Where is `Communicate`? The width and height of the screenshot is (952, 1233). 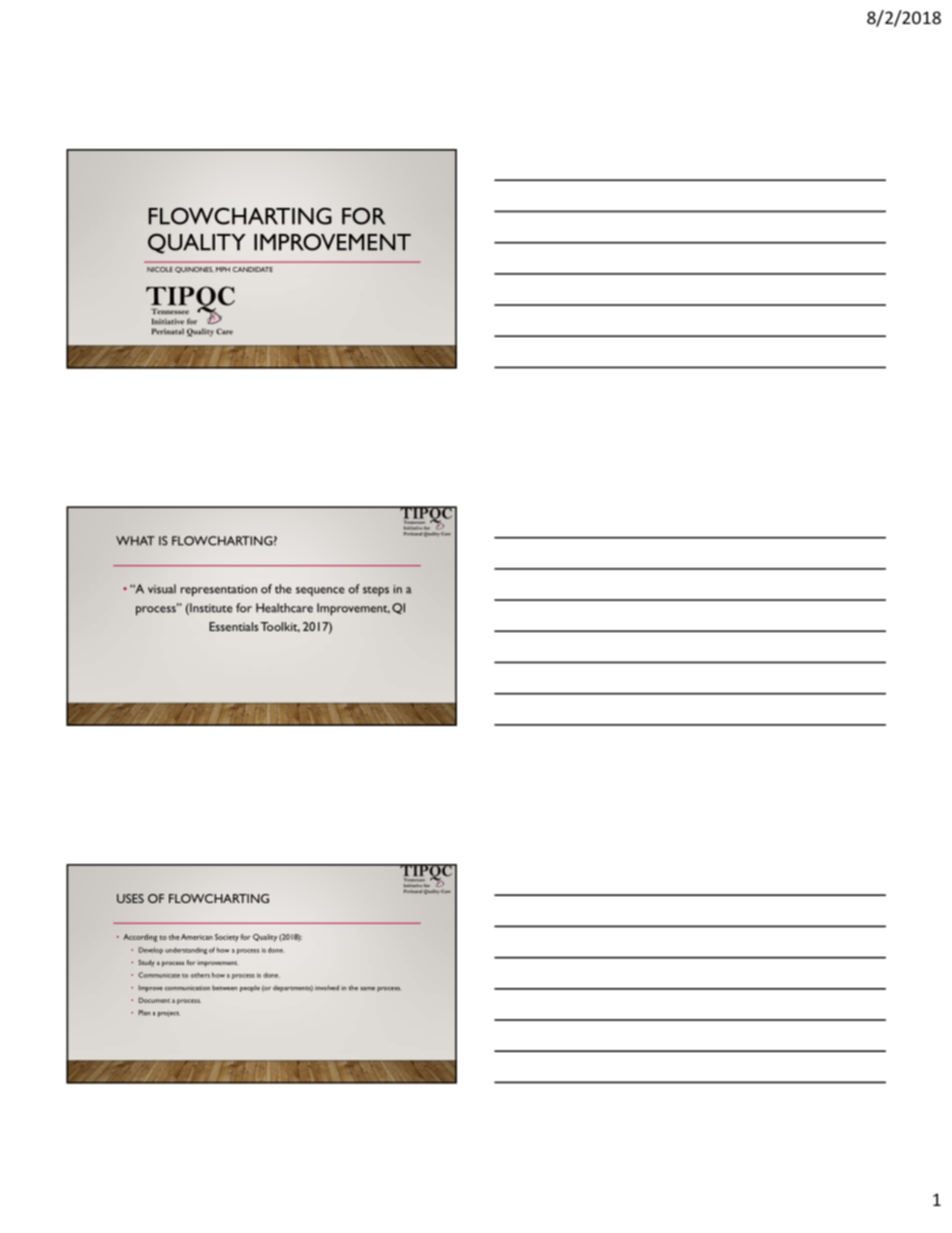
Communicate is located at coordinates (159, 975).
